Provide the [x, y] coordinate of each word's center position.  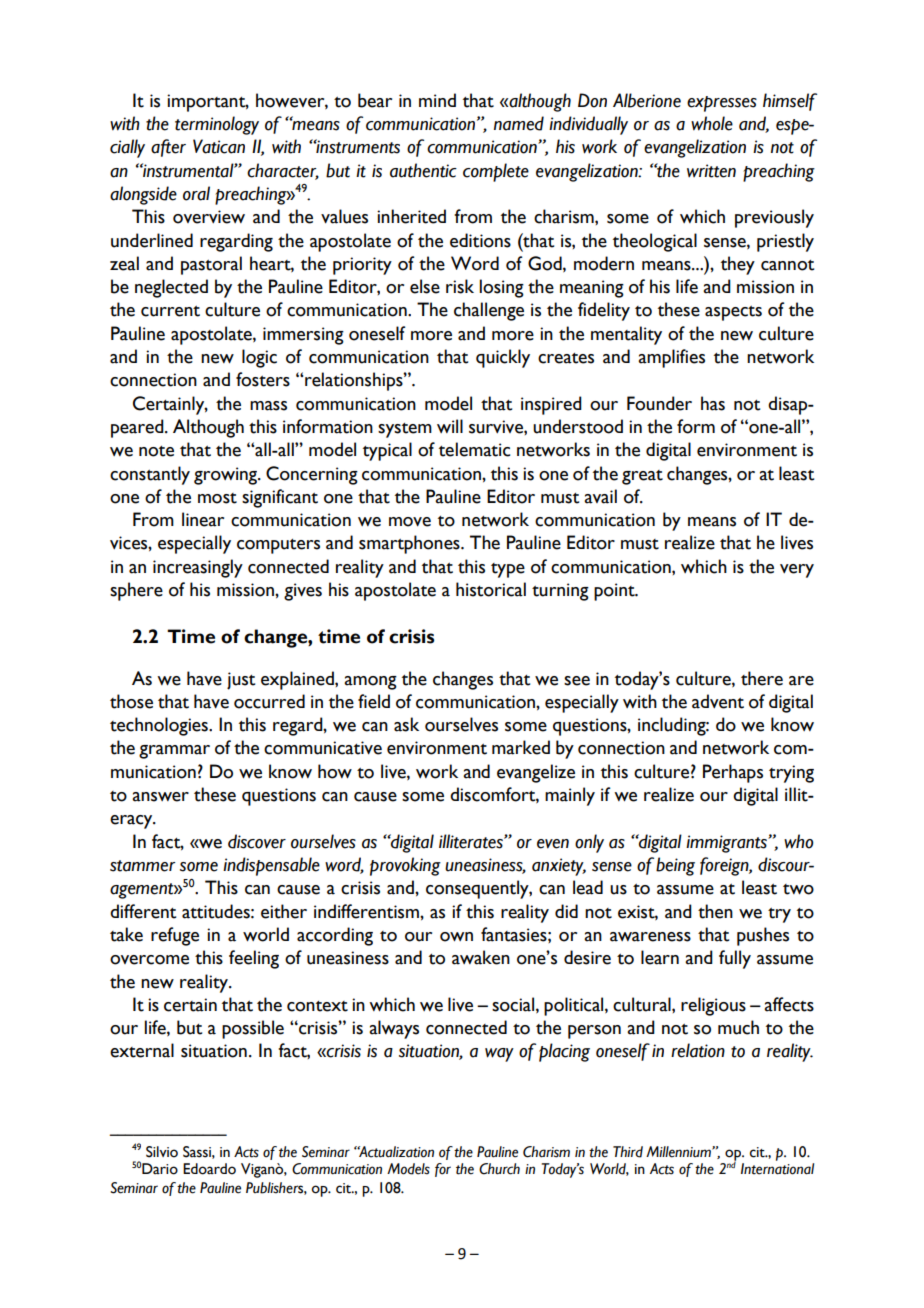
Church [499, 1169]
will [450, 426]
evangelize [536, 773]
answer [160, 797]
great [642, 477]
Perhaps [733, 773]
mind [437, 100]
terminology [217, 125]
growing [227, 476]
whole [712, 123]
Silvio [162, 1152]
